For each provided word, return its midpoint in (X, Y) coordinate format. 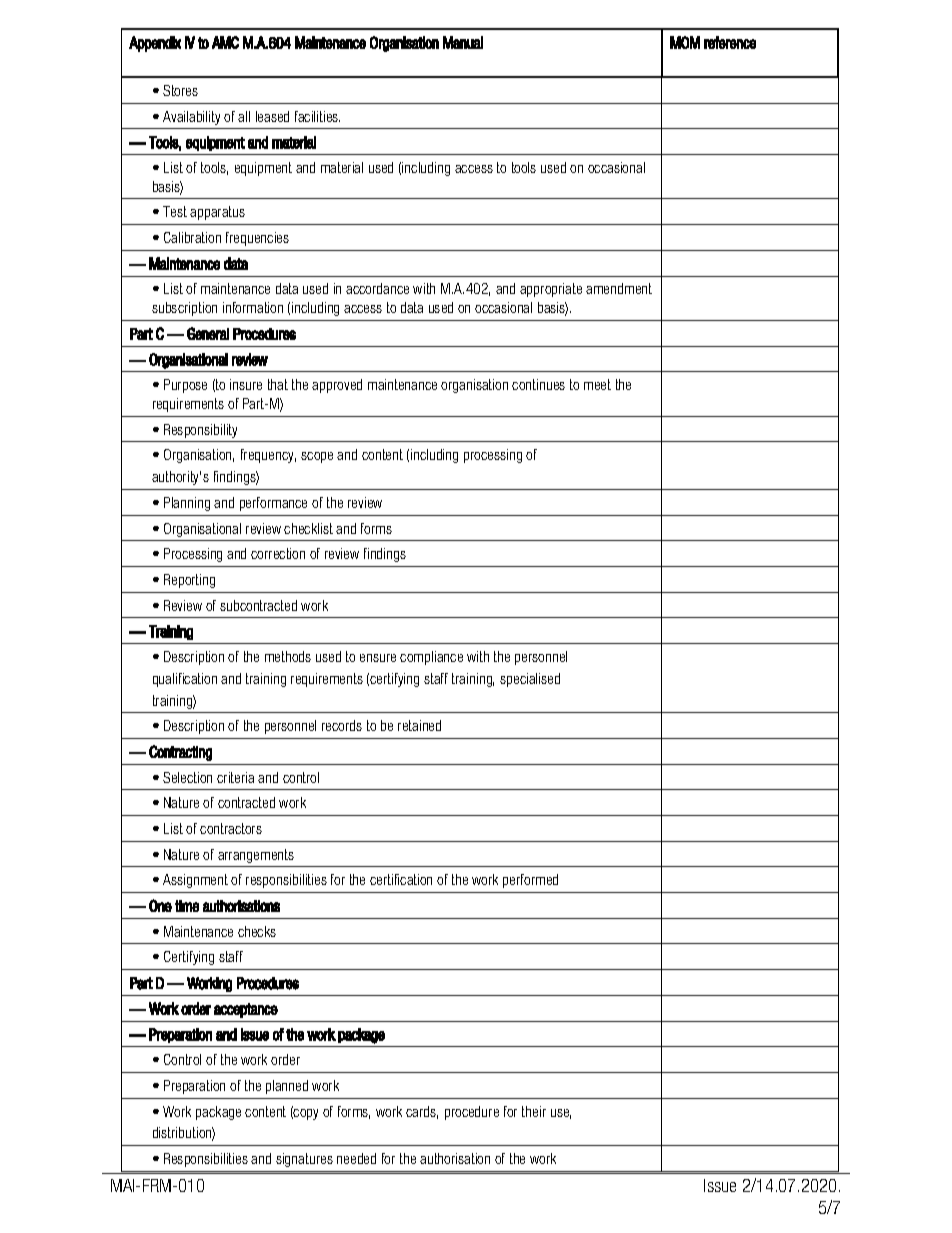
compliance (431, 658)
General (208, 333)
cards (422, 1112)
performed (530, 881)
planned (287, 1087)
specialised (530, 680)
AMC (225, 42)
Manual (463, 42)
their (534, 1111)
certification (401, 879)
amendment (619, 288)
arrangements (256, 856)
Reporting (189, 581)
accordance (377, 288)
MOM (685, 42)
